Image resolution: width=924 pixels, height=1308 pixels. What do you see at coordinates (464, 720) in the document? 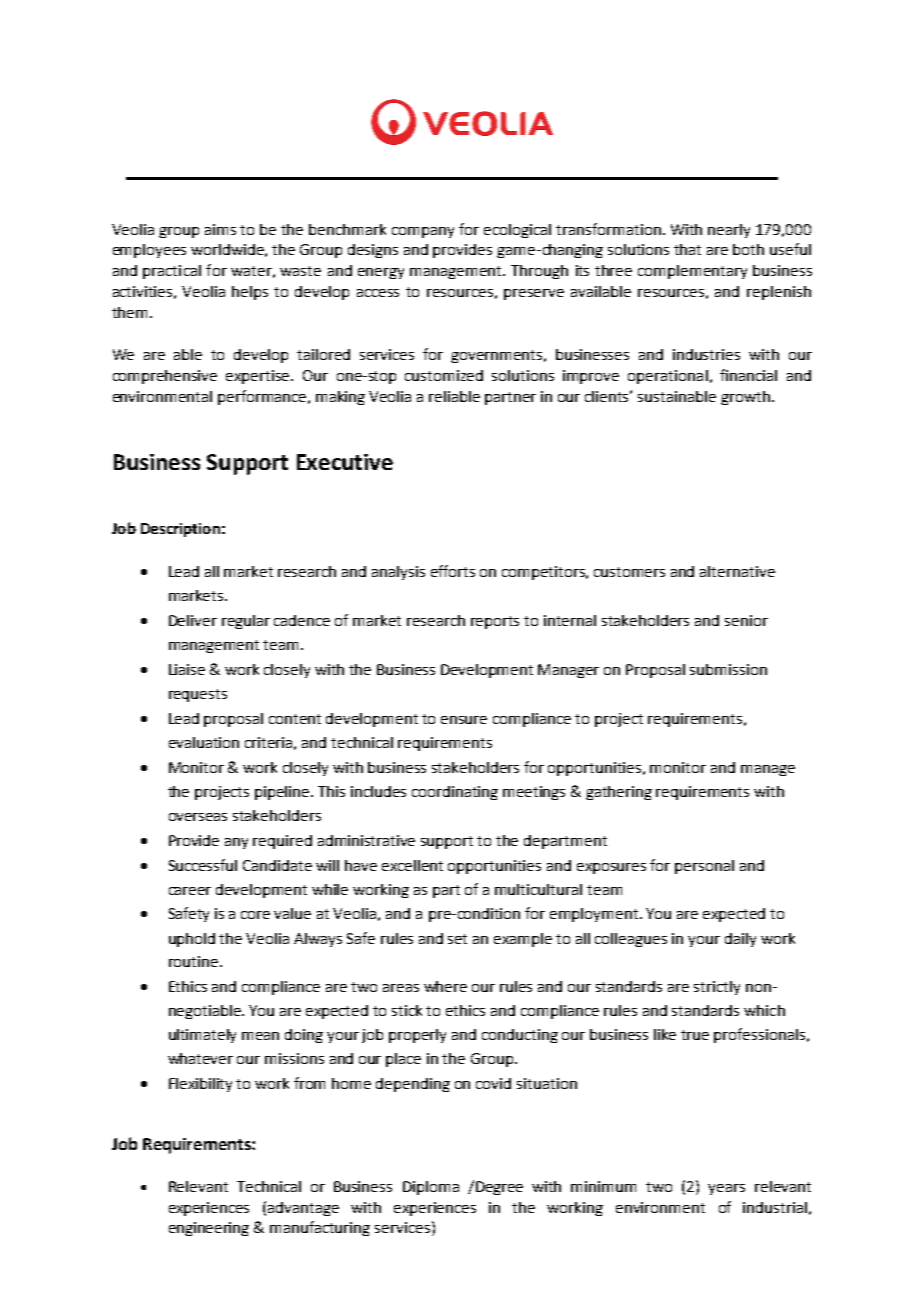
I see `ensure` at bounding box center [464, 720].
